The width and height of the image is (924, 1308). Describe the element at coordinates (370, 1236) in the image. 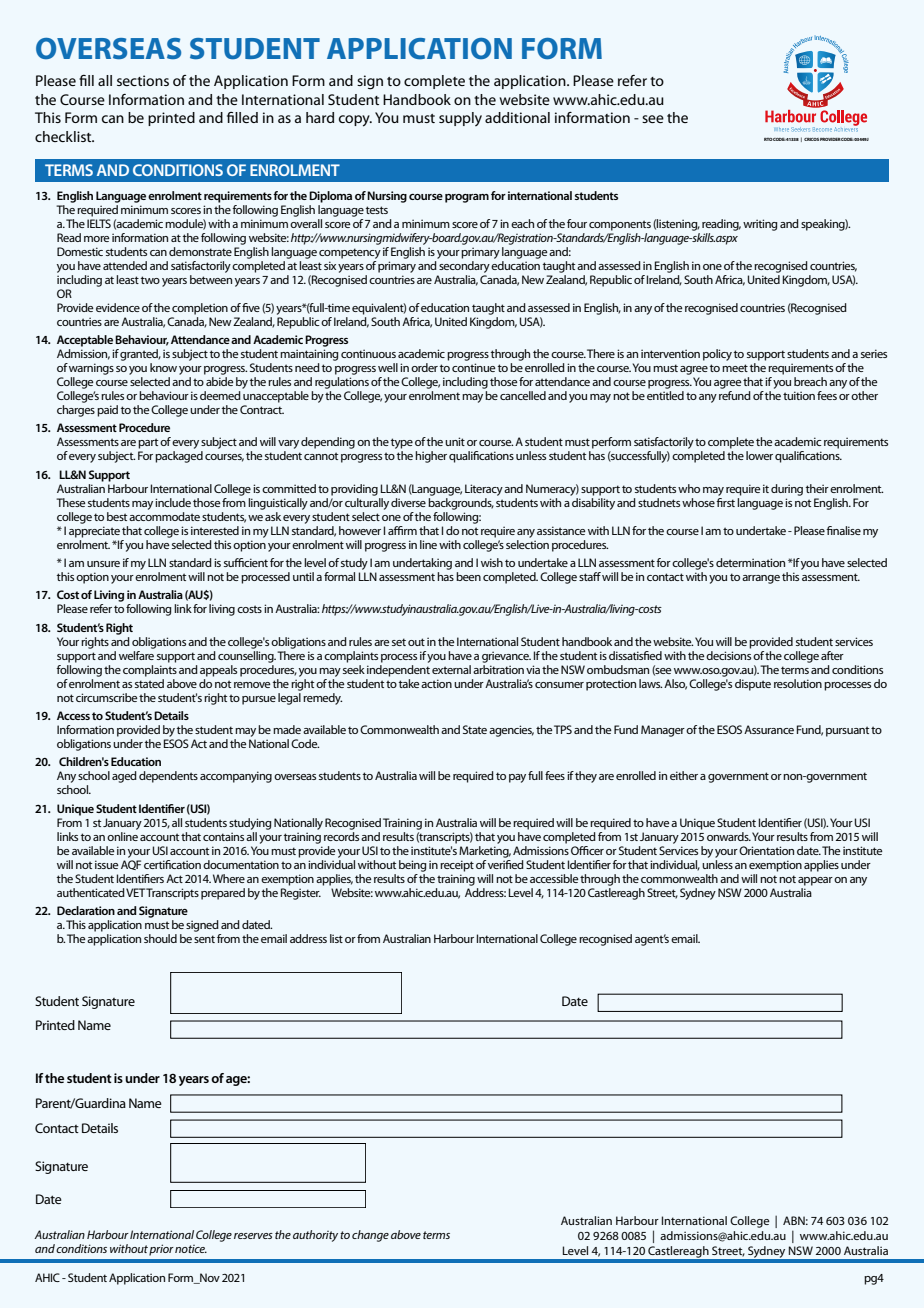

I see `change` at that location.
